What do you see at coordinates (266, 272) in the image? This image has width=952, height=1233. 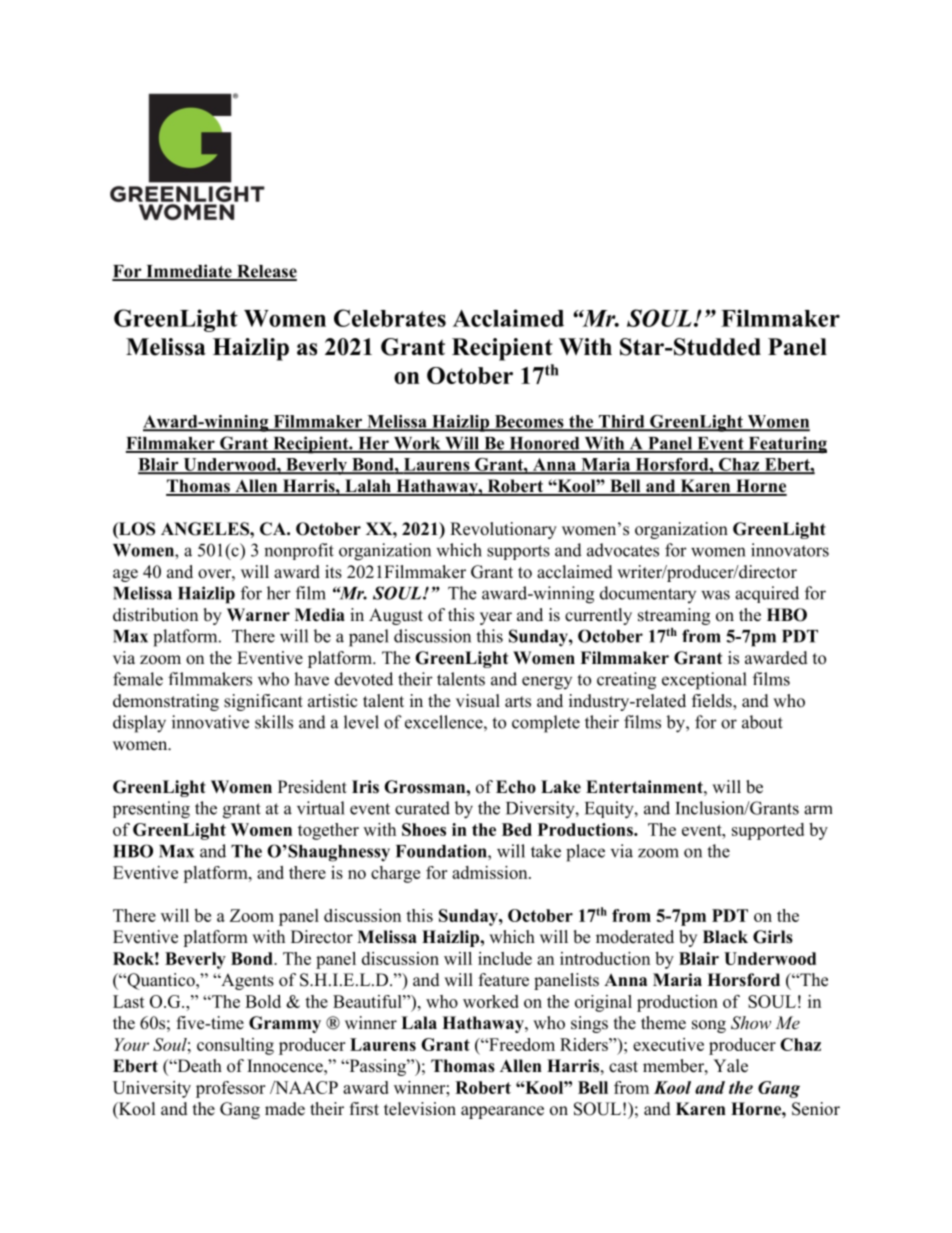 I see `Release` at bounding box center [266, 272].
